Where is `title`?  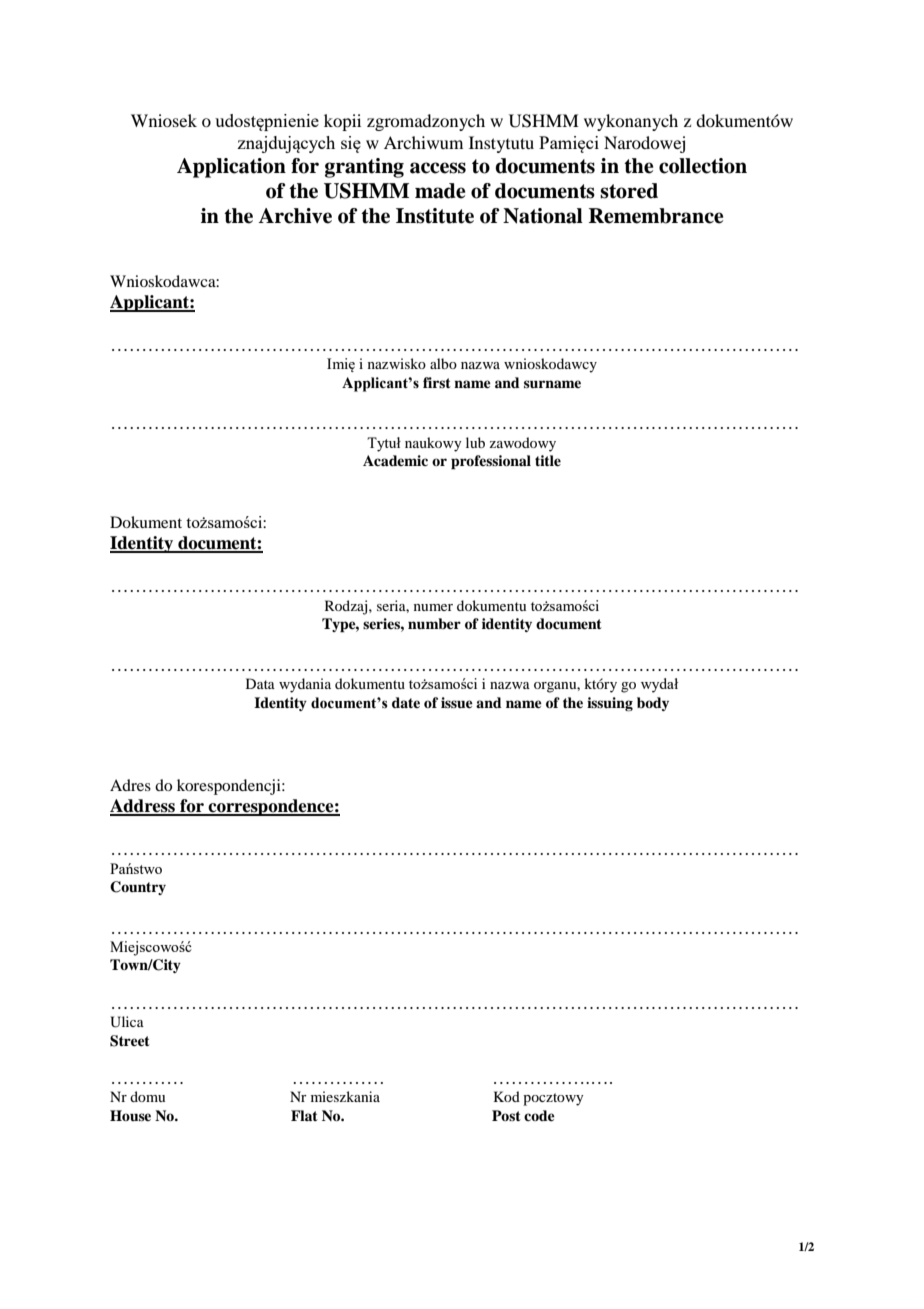
title is located at coordinates (548, 460).
